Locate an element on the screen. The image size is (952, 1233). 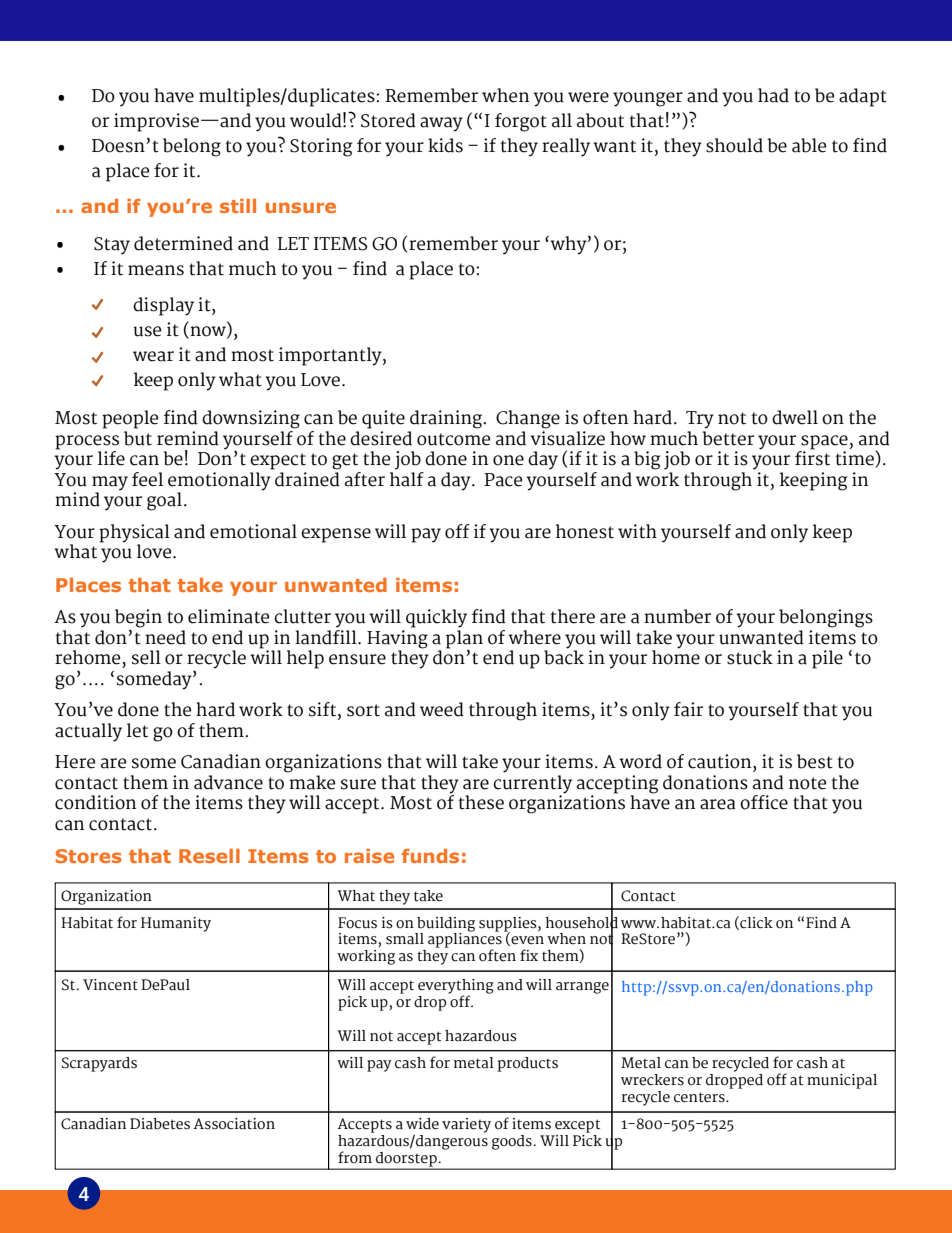
outcome is located at coordinates (453, 439).
